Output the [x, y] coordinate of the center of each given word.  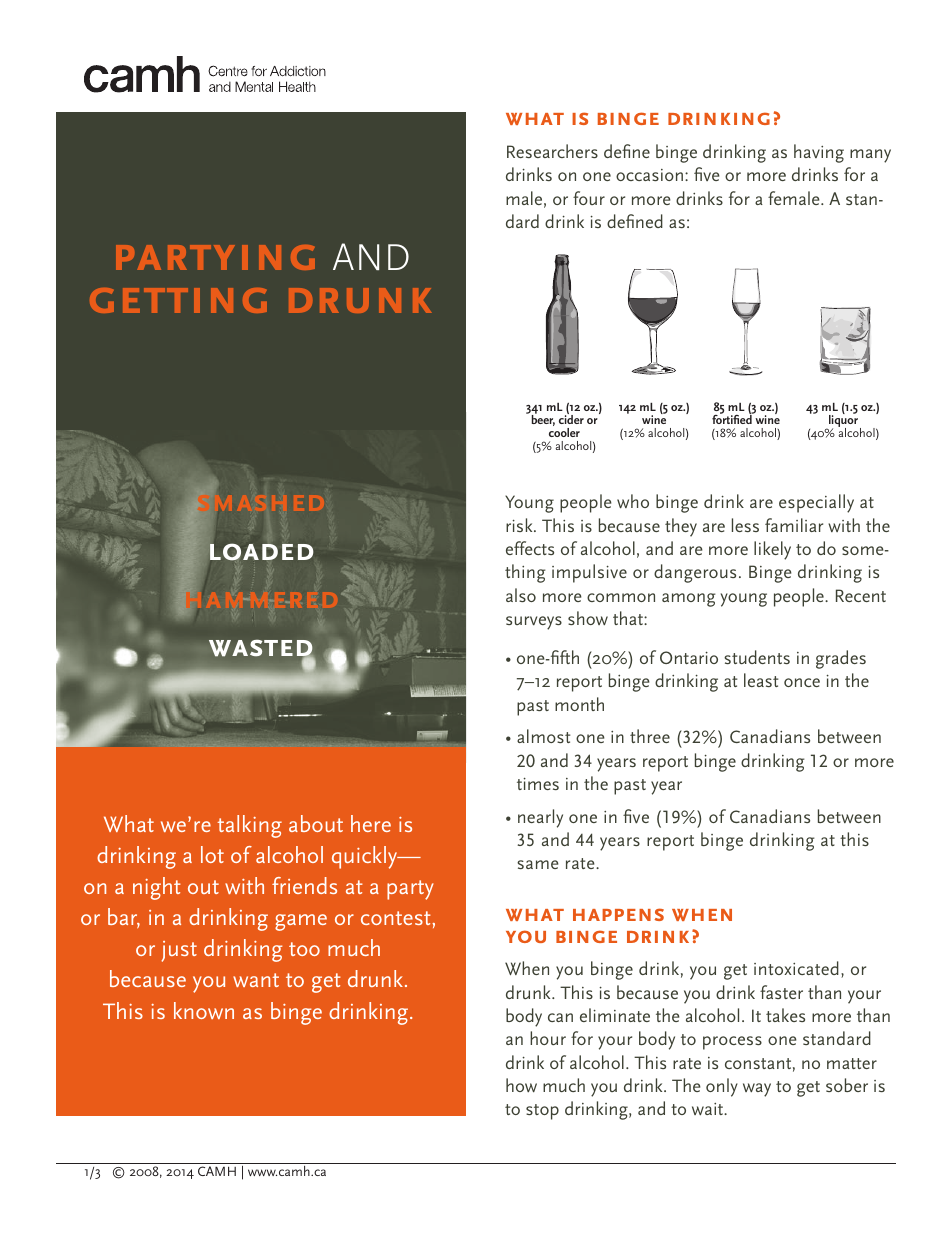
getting [178, 300]
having [819, 153]
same [538, 864]
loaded [261, 552]
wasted [262, 649]
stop [542, 1112]
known [204, 1010]
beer [543, 419]
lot [212, 854]
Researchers [552, 151]
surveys [534, 623]
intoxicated [796, 968]
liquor [844, 421]
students [757, 657]
